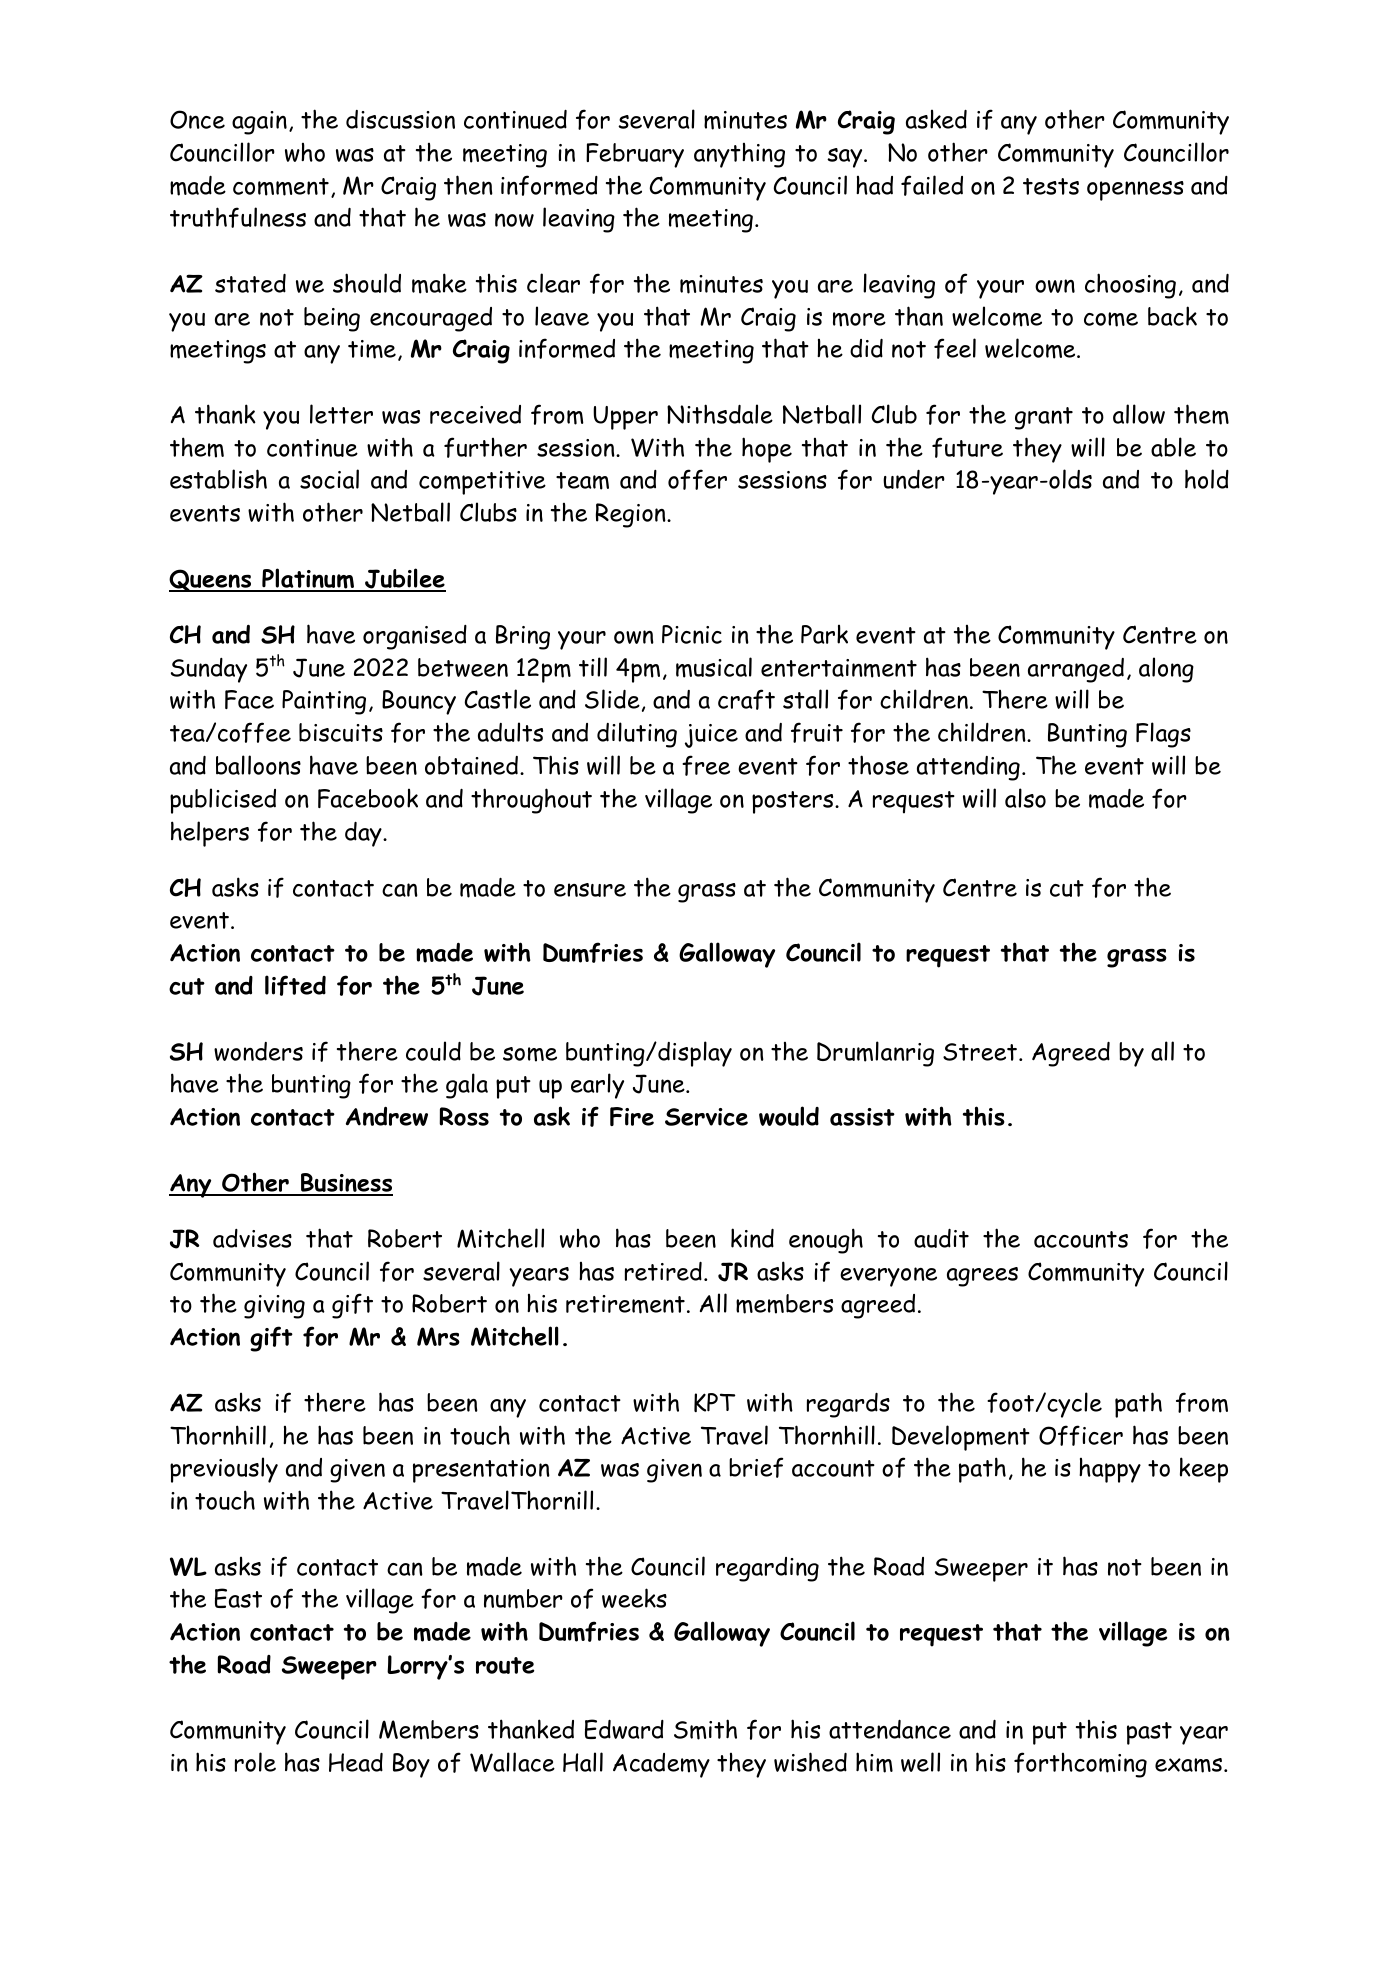 The height and width of the document is (1979, 1399). I want to click on kind, so click(752, 1238).
